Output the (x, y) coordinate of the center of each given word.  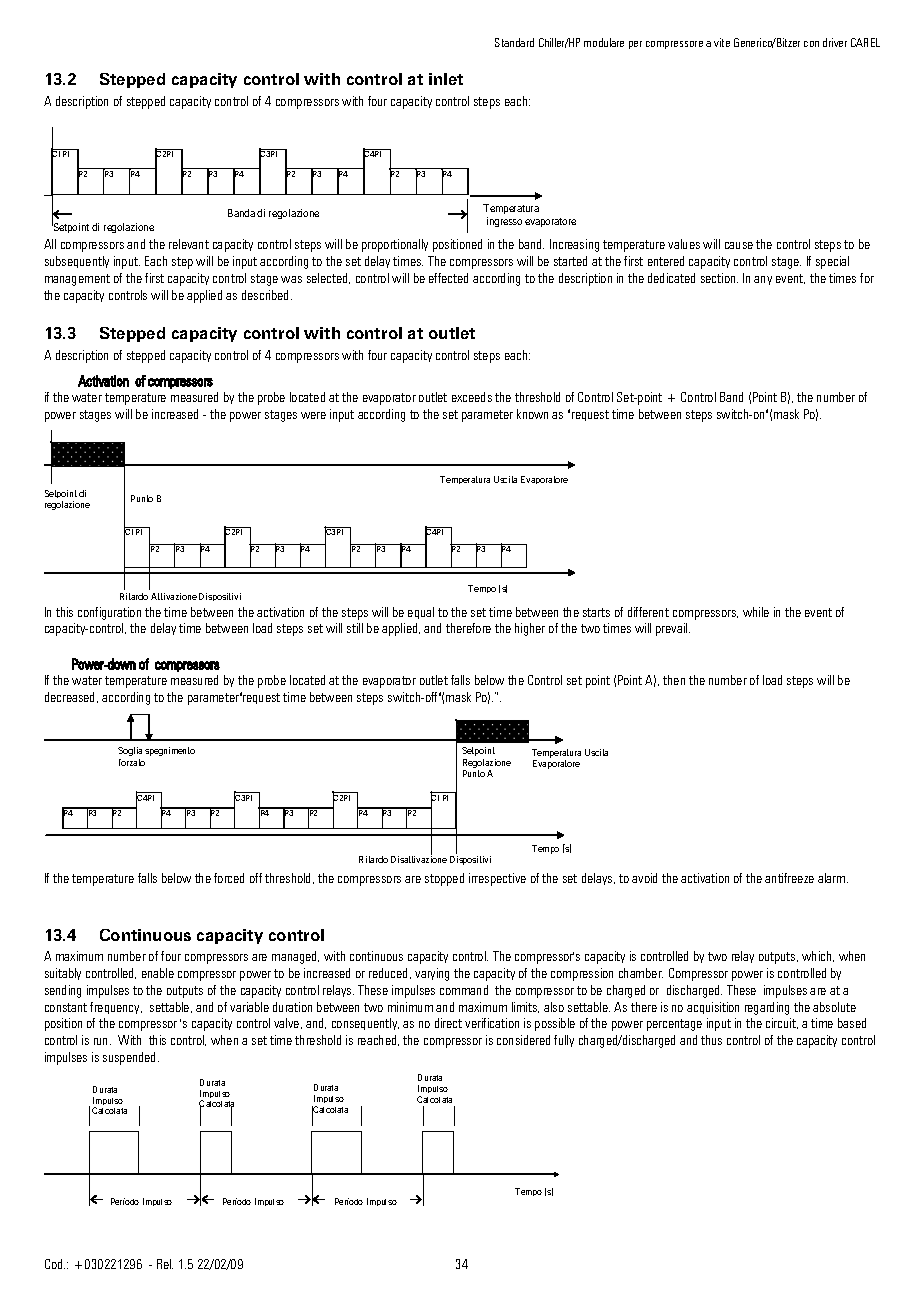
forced (229, 878)
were (313, 415)
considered (523, 1040)
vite (722, 42)
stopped (444, 879)
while (756, 612)
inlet (446, 79)
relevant (189, 244)
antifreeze (789, 878)
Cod (55, 1264)
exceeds (472, 397)
